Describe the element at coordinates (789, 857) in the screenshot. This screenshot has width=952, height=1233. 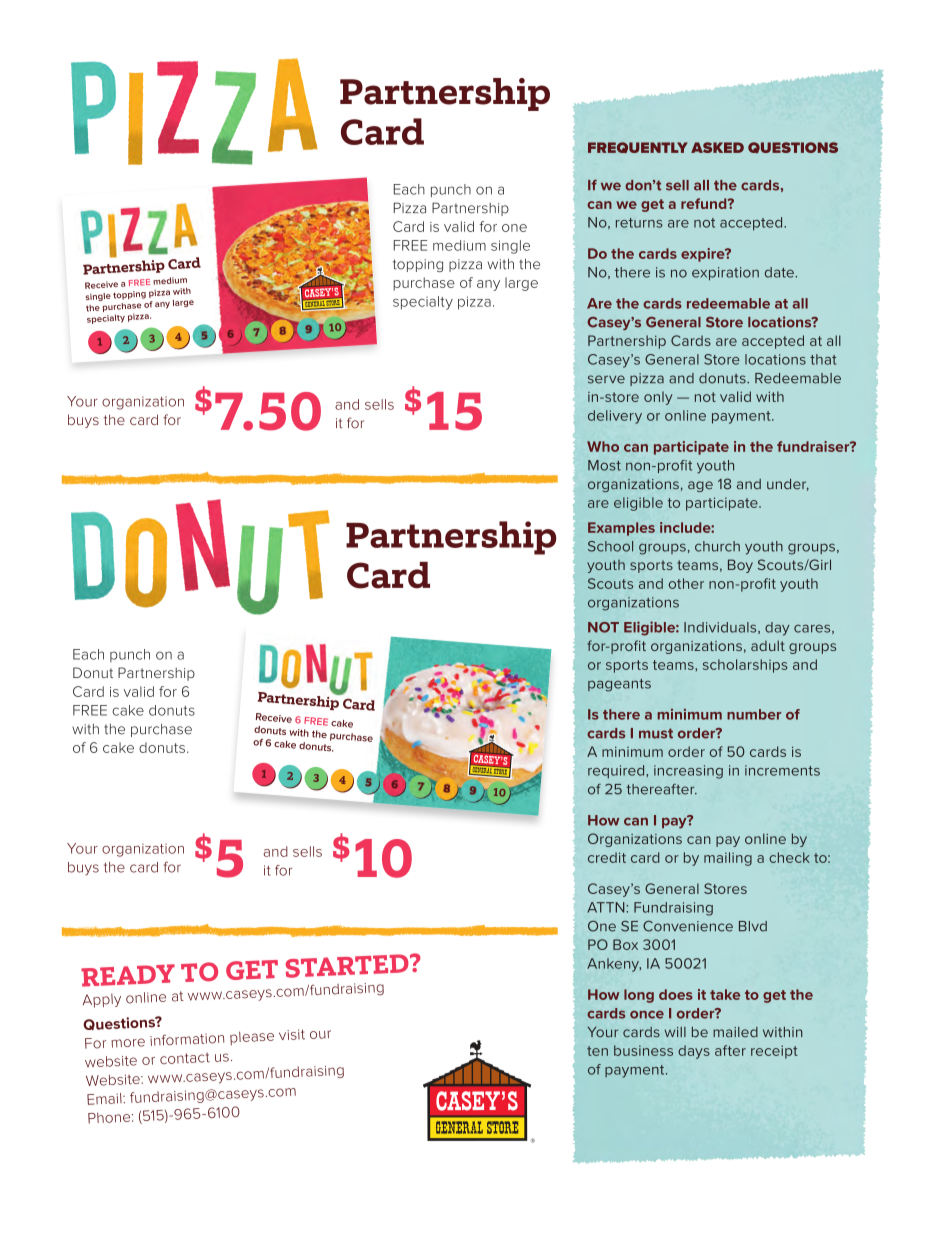
I see `check` at that location.
